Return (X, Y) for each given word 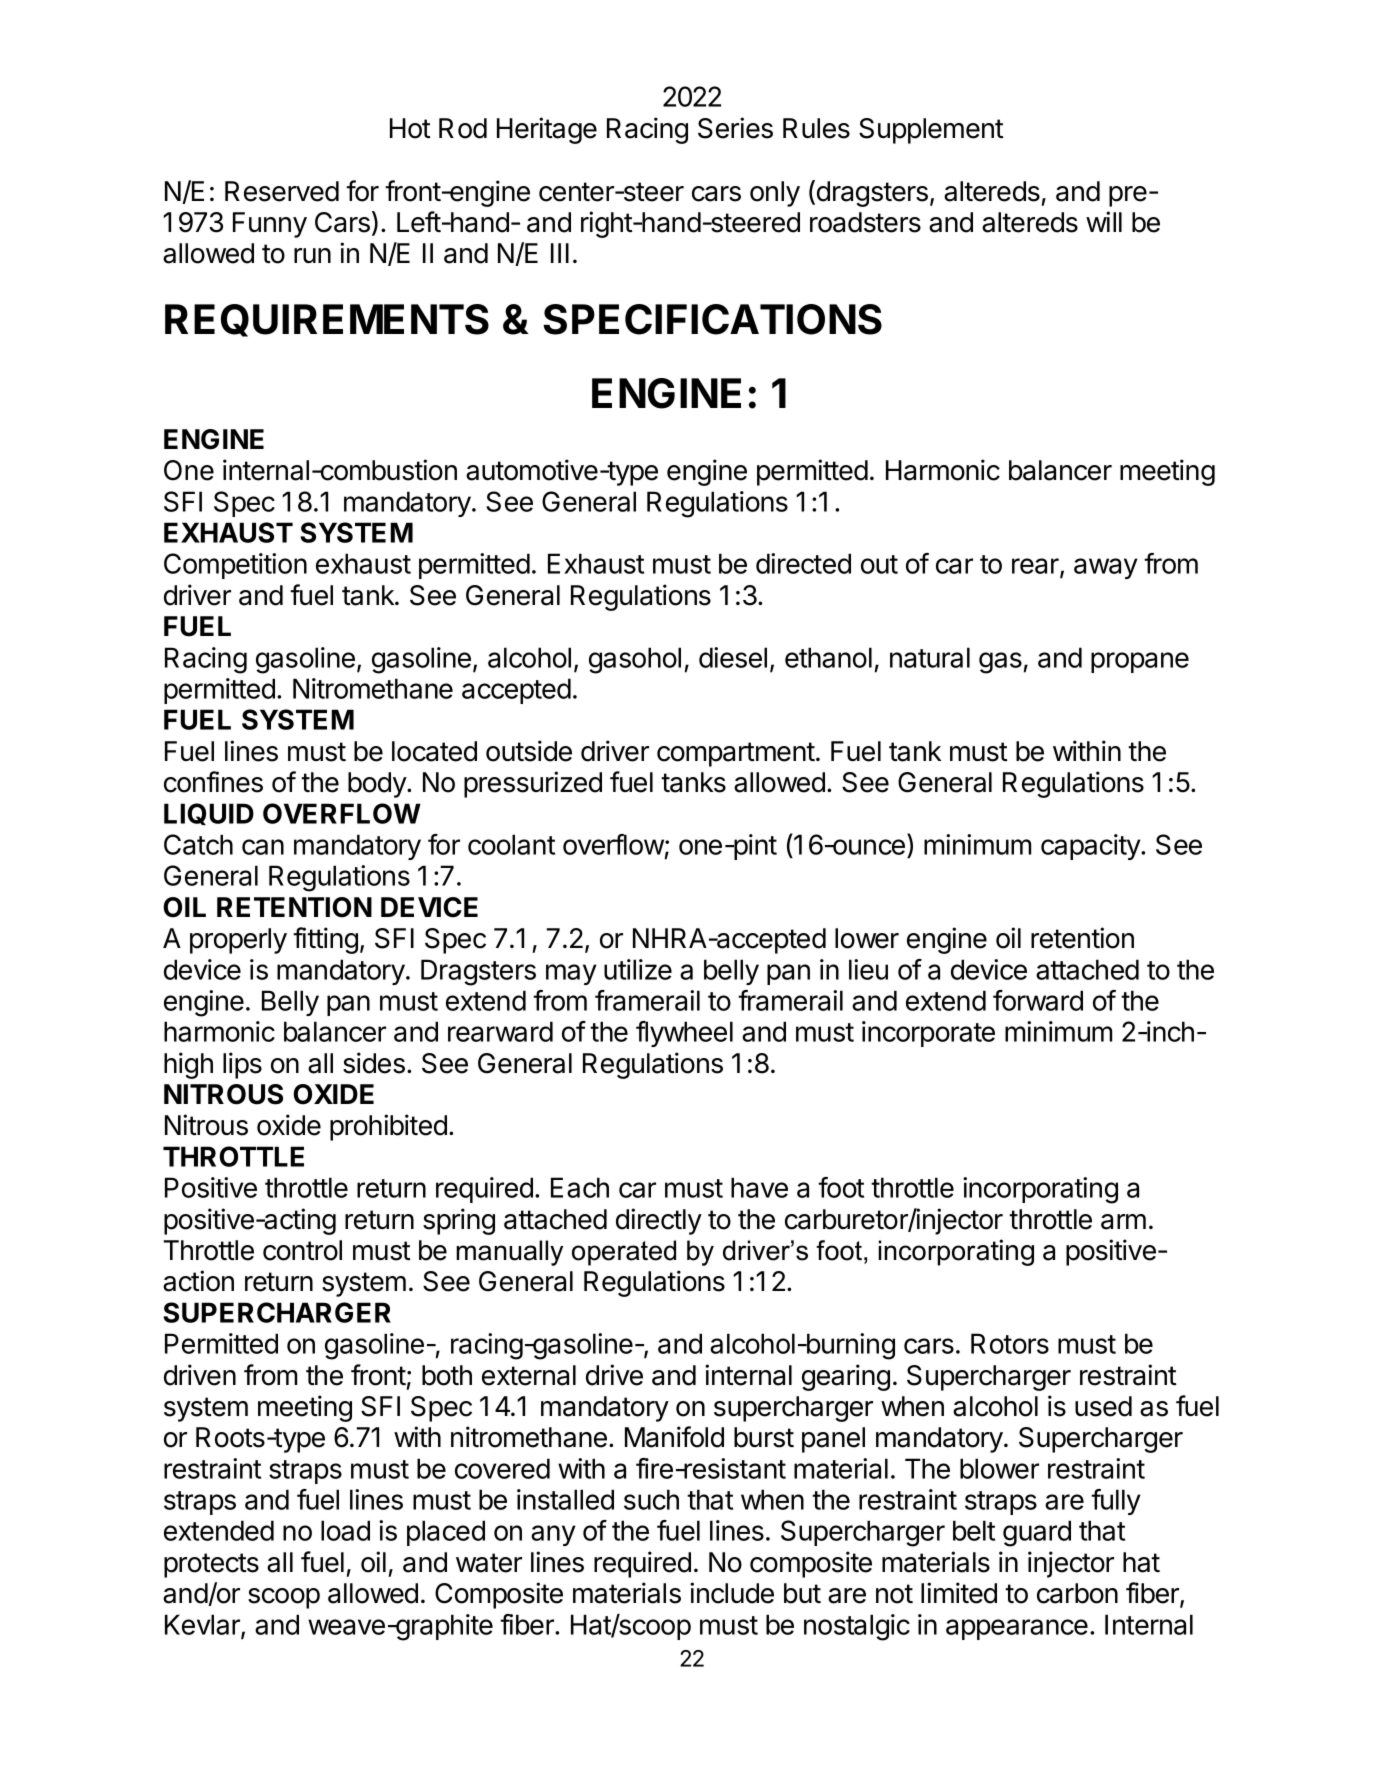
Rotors (1010, 1343)
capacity (1091, 847)
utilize (638, 969)
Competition (235, 566)
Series (735, 128)
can (263, 847)
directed (803, 563)
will (1104, 221)
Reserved (282, 191)
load (345, 1530)
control (302, 1250)
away (1106, 568)
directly (659, 1221)
